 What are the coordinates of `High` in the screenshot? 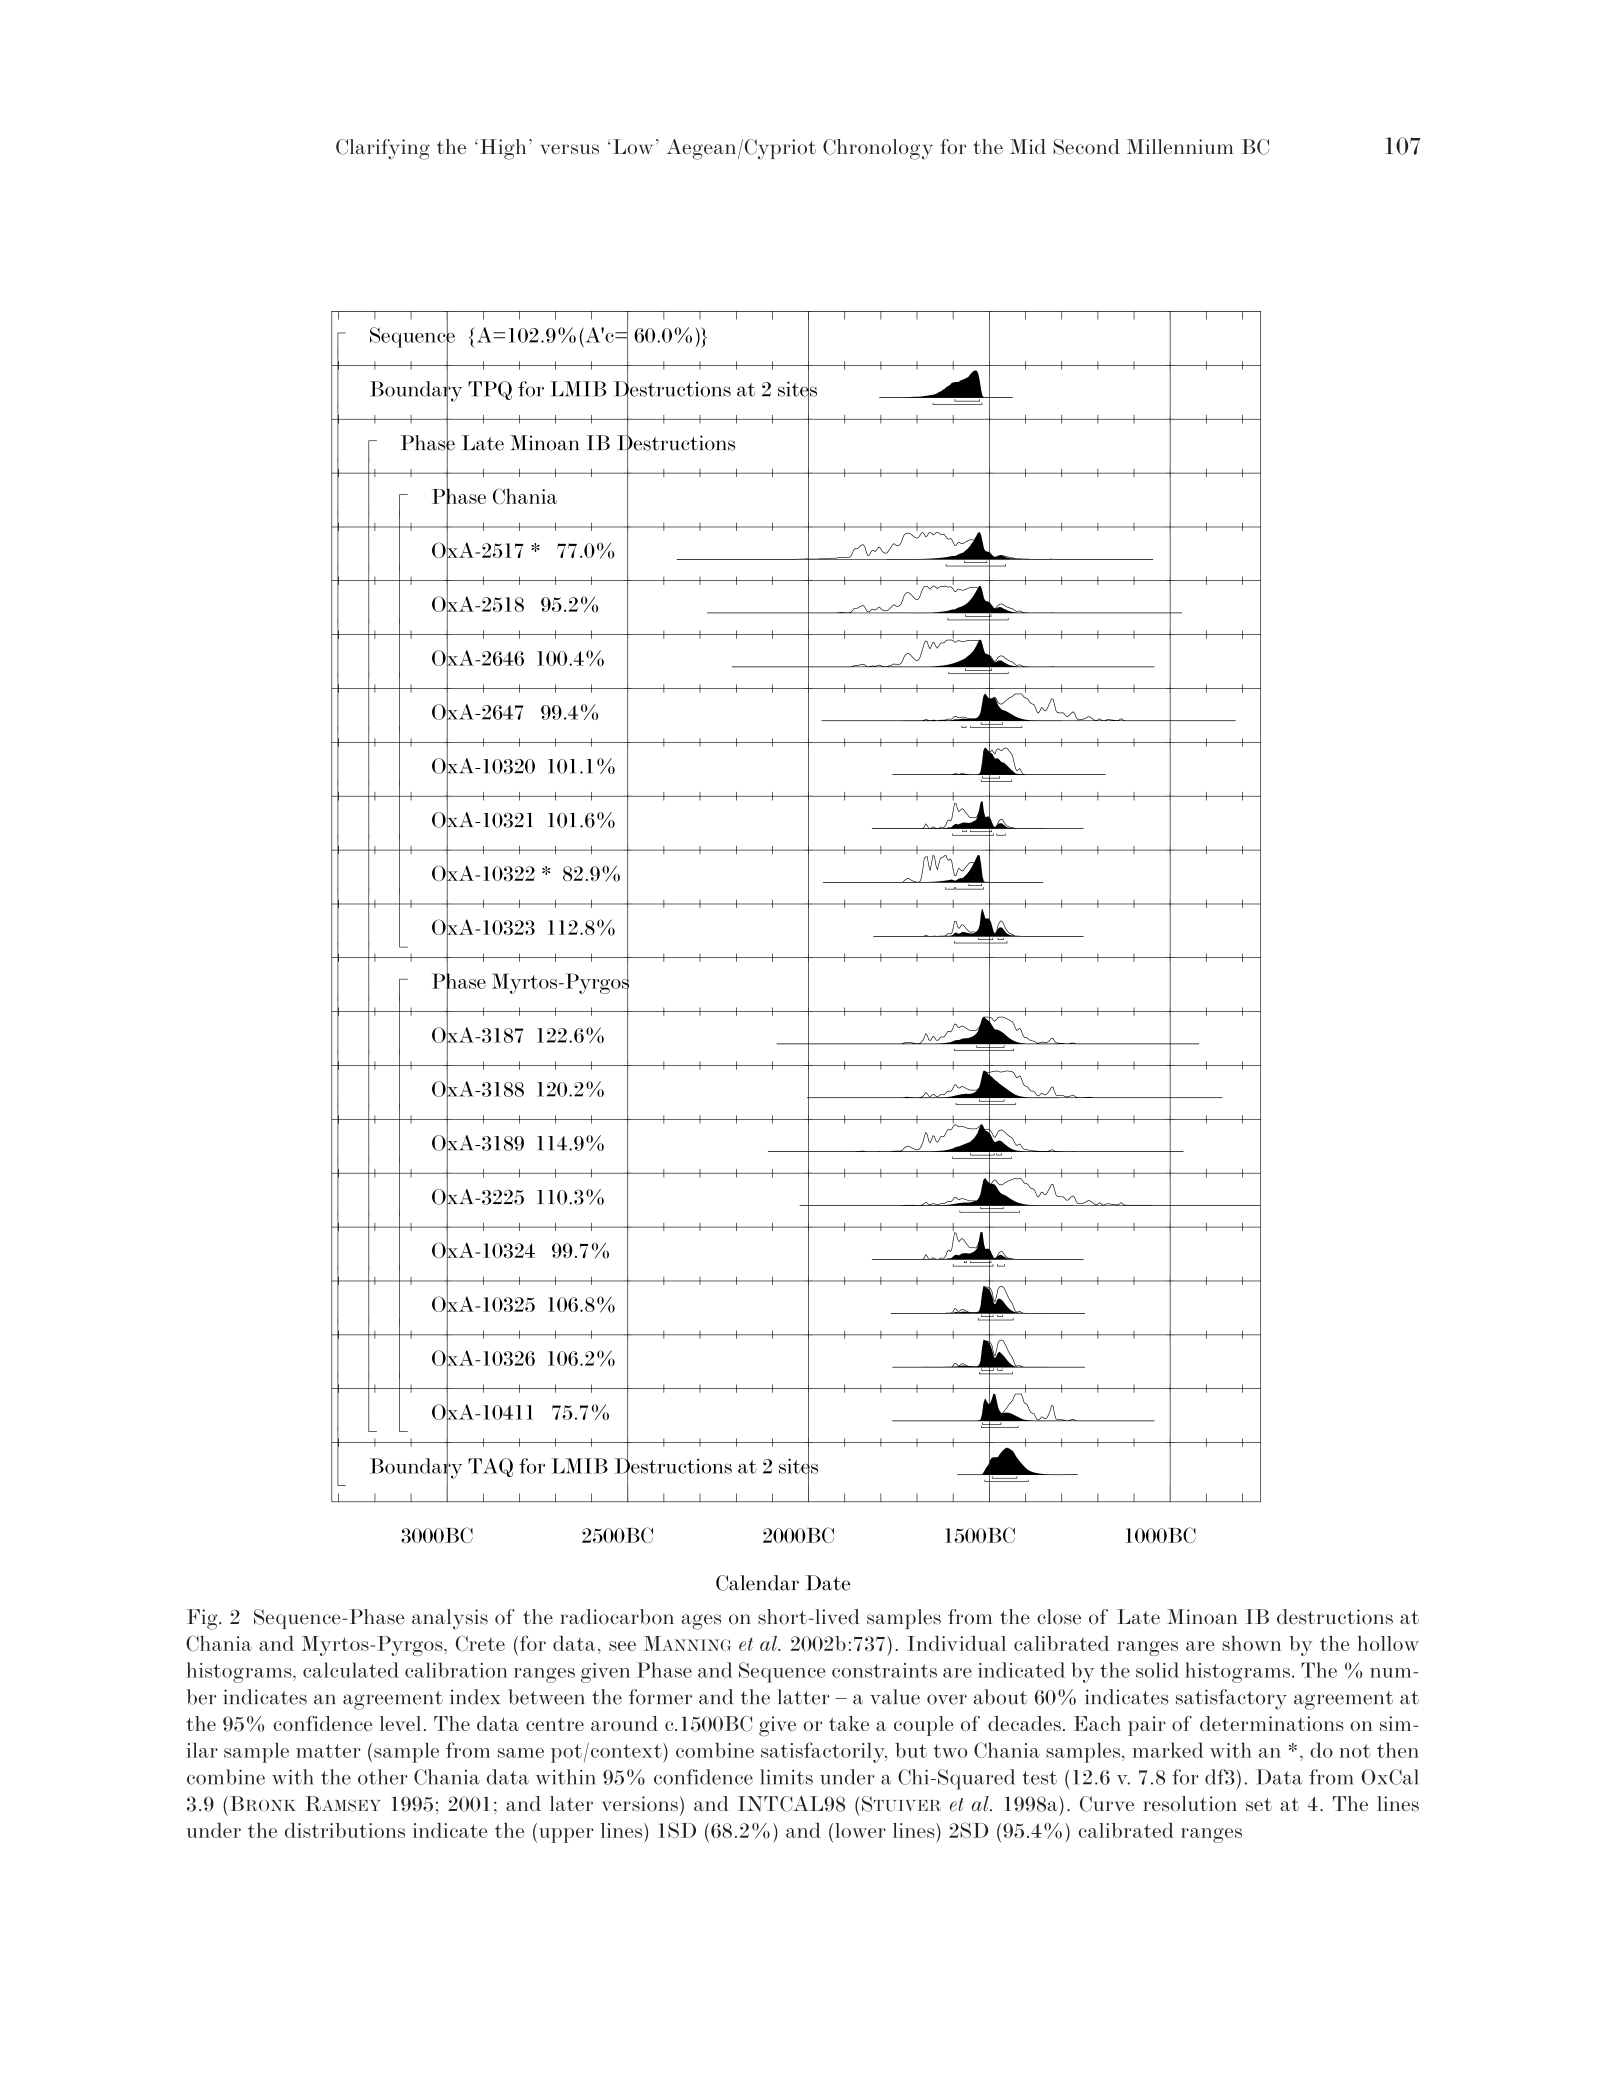 It's located at (501, 149).
